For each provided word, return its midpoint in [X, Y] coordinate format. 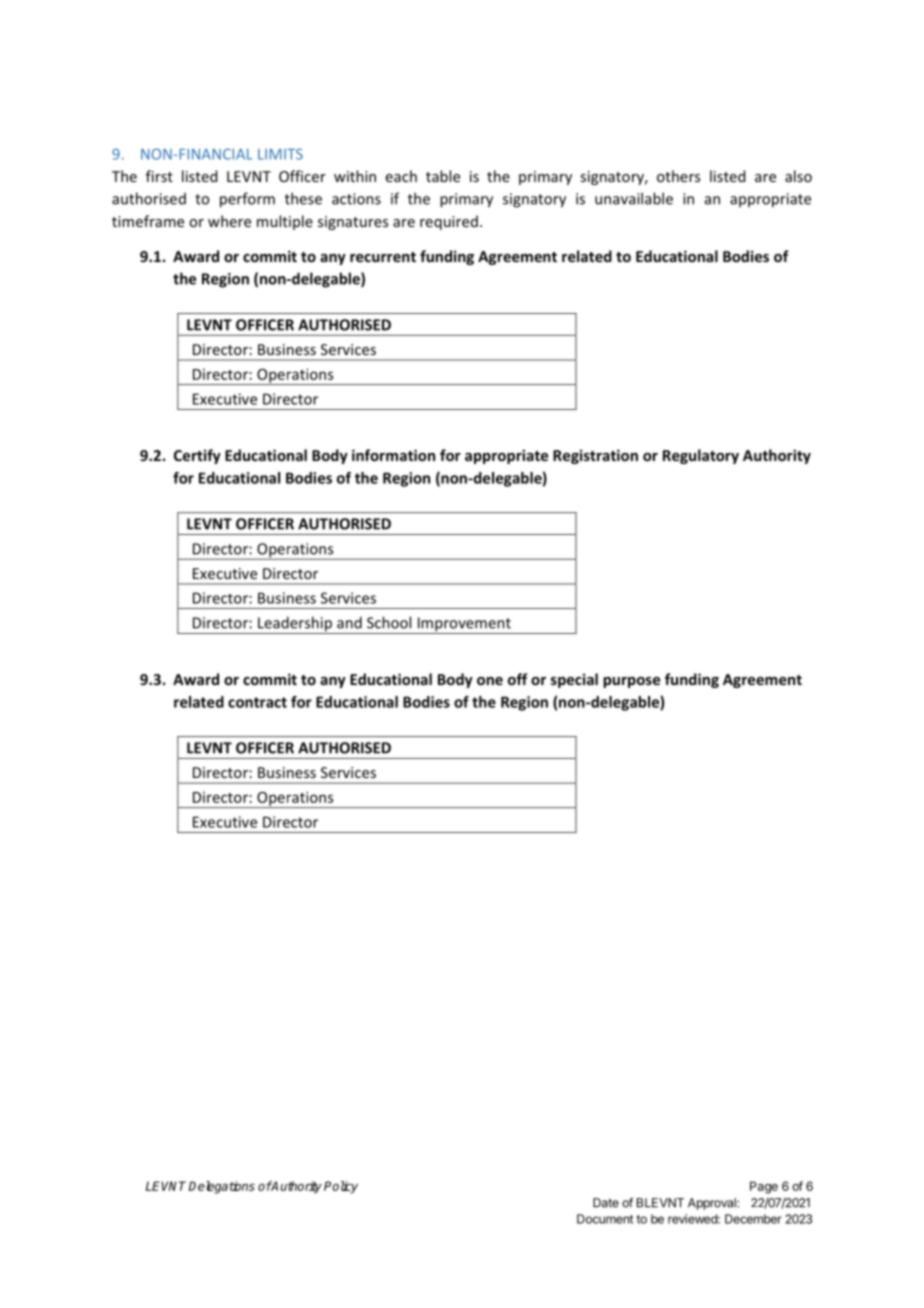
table [443, 176]
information [393, 455]
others [678, 176]
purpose [631, 682]
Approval [713, 1204]
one [490, 681]
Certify [197, 456]
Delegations [222, 1187]
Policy [341, 1187]
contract [257, 702]
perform [247, 200]
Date [606, 1203]
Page [764, 1187]
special [574, 680]
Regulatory [701, 456]
